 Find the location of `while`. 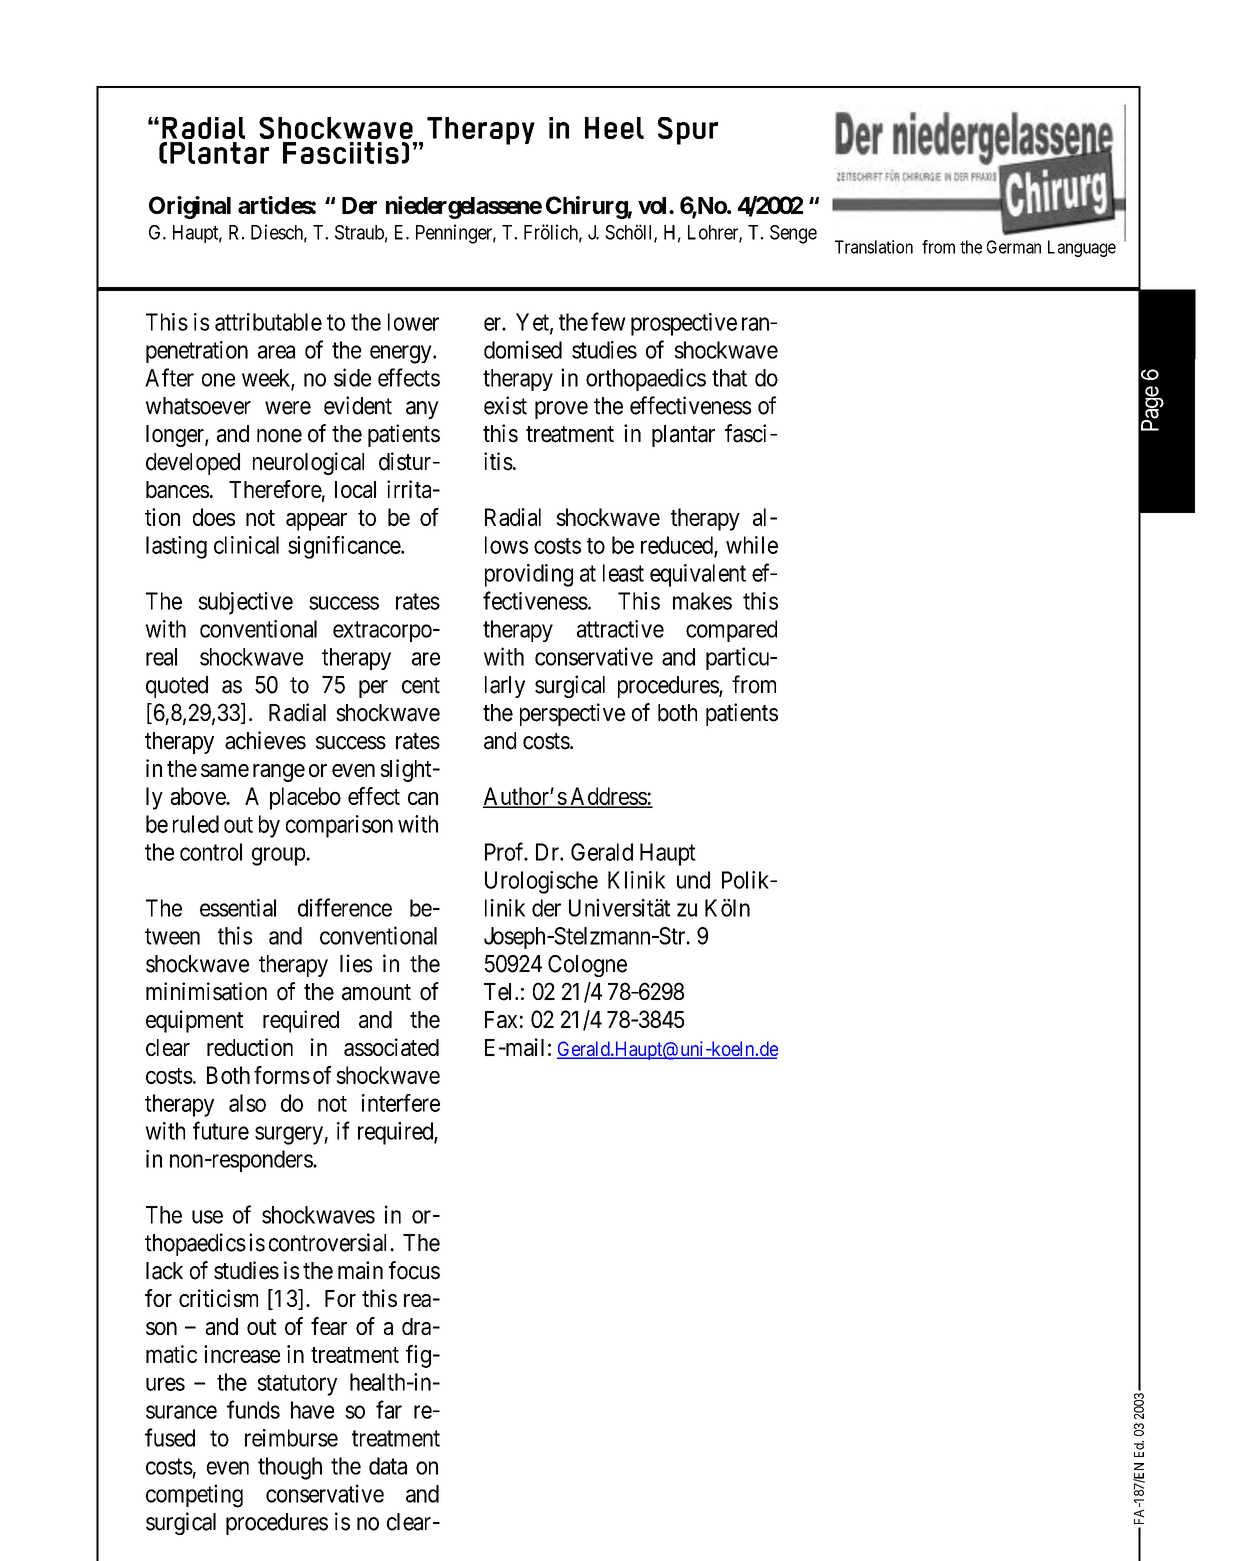

while is located at coordinates (752, 545).
